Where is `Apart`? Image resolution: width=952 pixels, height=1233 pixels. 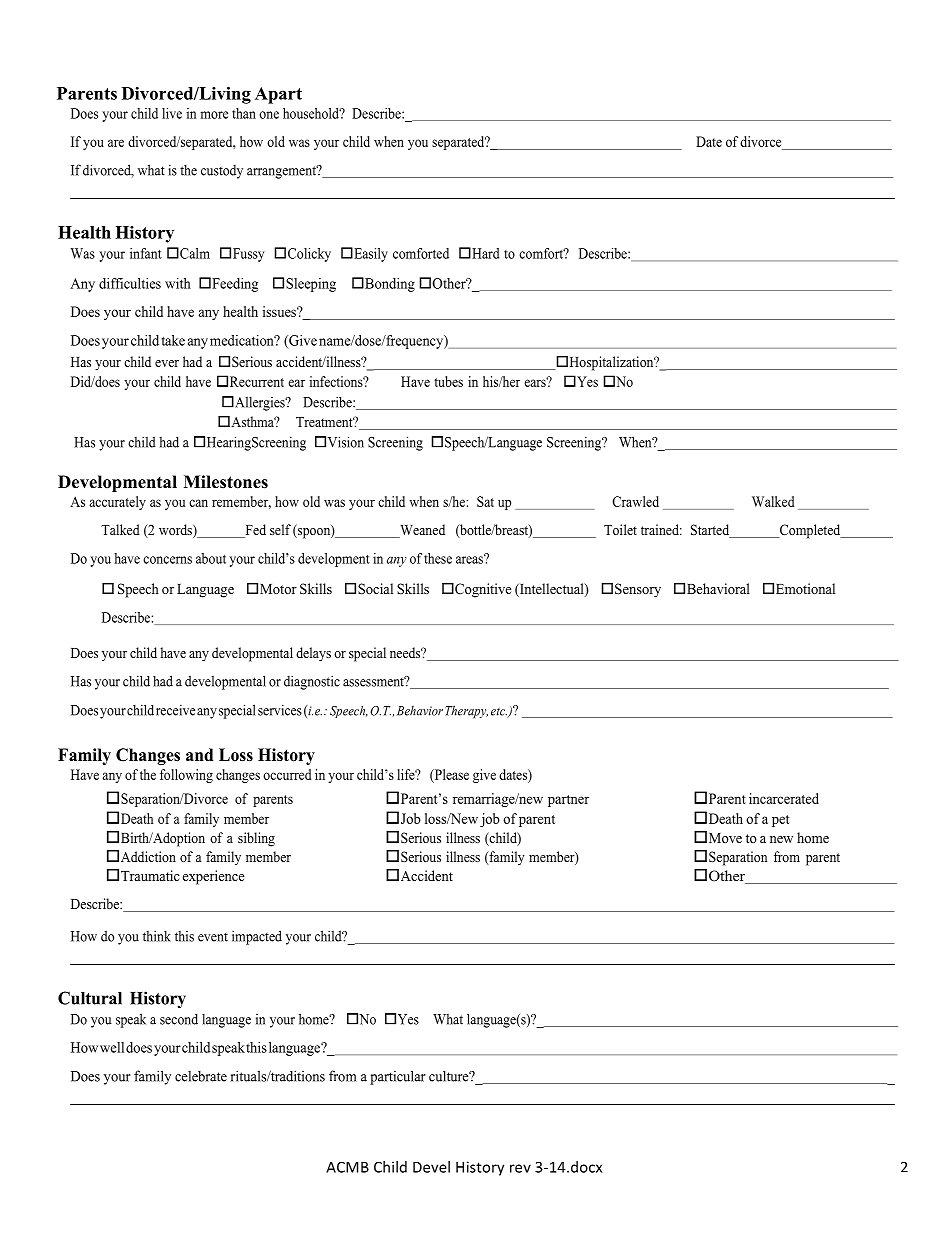 Apart is located at coordinates (278, 95).
